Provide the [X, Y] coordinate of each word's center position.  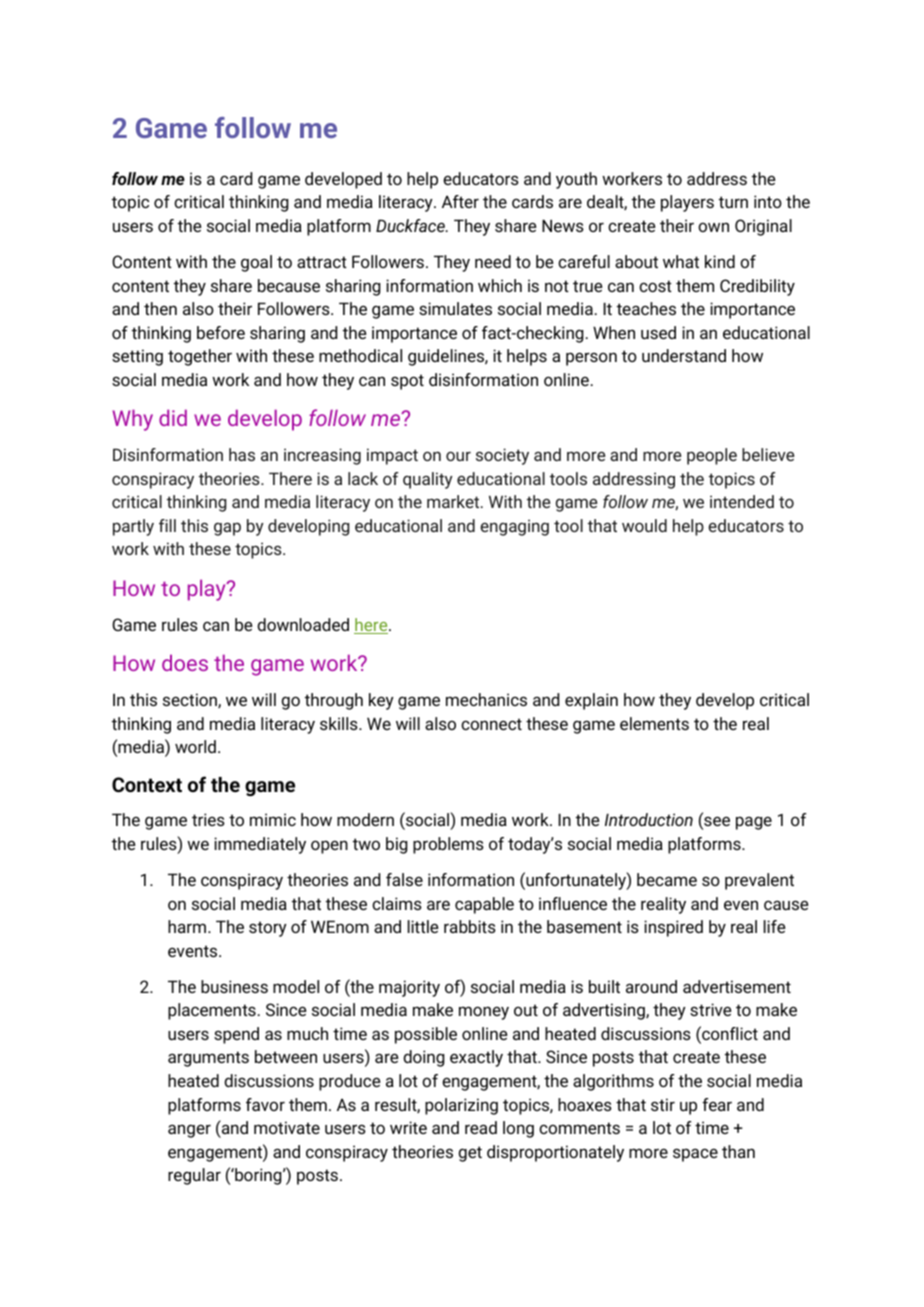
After [460, 201]
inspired [673, 928]
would [644, 525]
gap [227, 529]
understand [684, 355]
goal [256, 263]
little [423, 926]
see [716, 823]
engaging [514, 527]
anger [189, 1131]
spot [407, 382]
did [173, 417]
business [234, 986]
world [195, 746]
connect [491, 724]
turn [733, 202]
